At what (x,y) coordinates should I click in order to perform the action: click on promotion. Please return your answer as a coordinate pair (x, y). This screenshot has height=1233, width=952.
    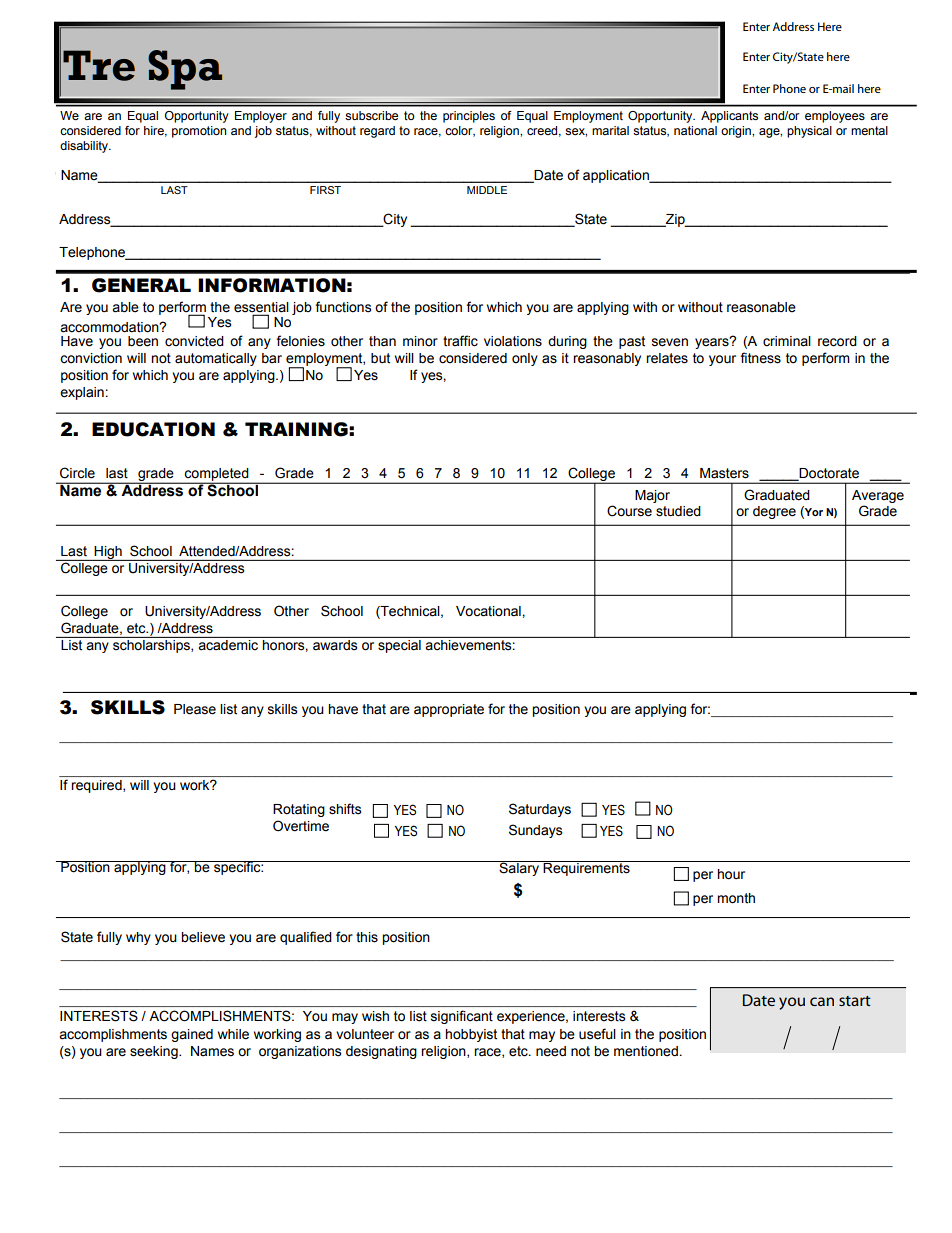
    Looking at the image, I should click on (199, 132).
